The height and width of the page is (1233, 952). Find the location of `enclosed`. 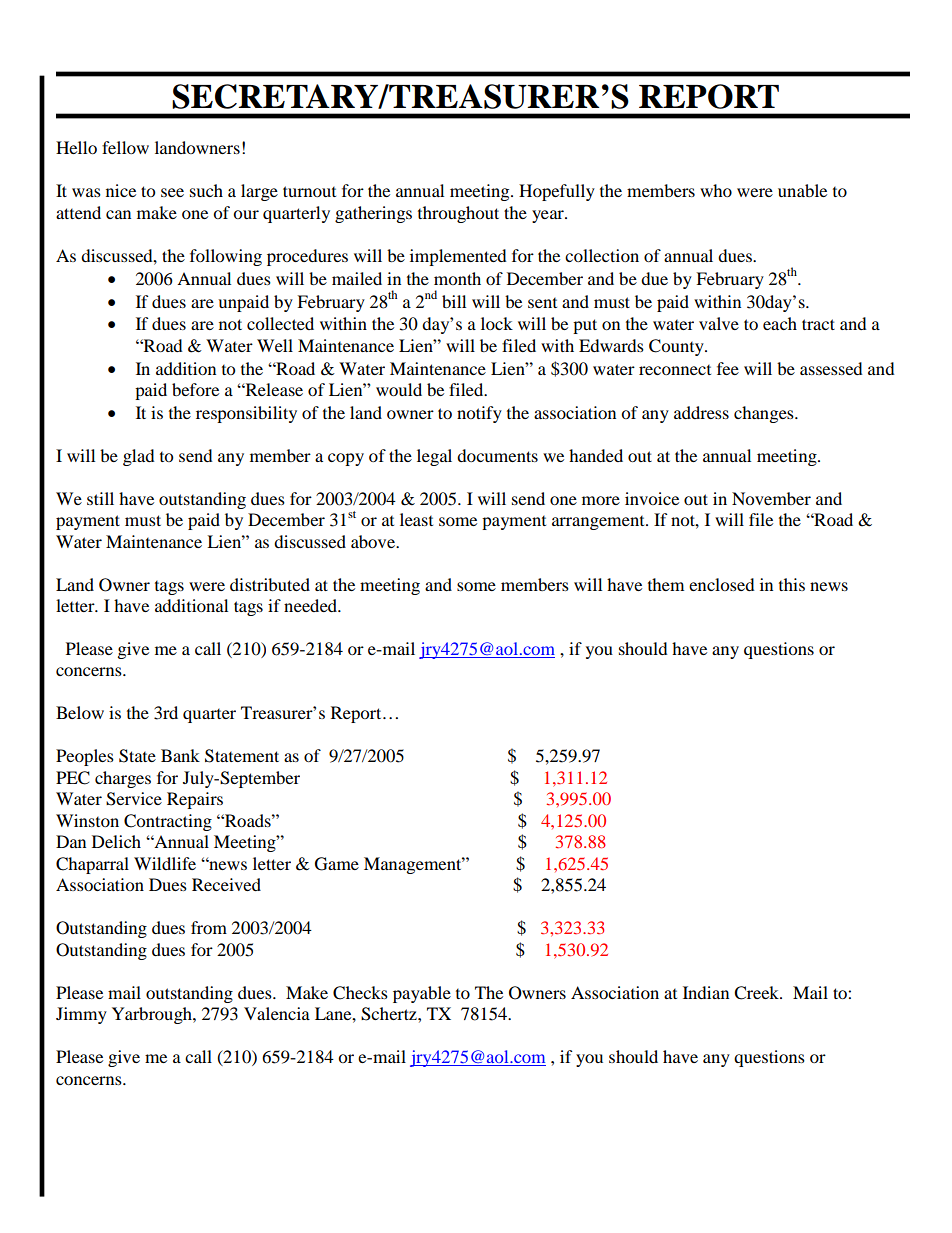

enclosed is located at coordinates (722, 584).
